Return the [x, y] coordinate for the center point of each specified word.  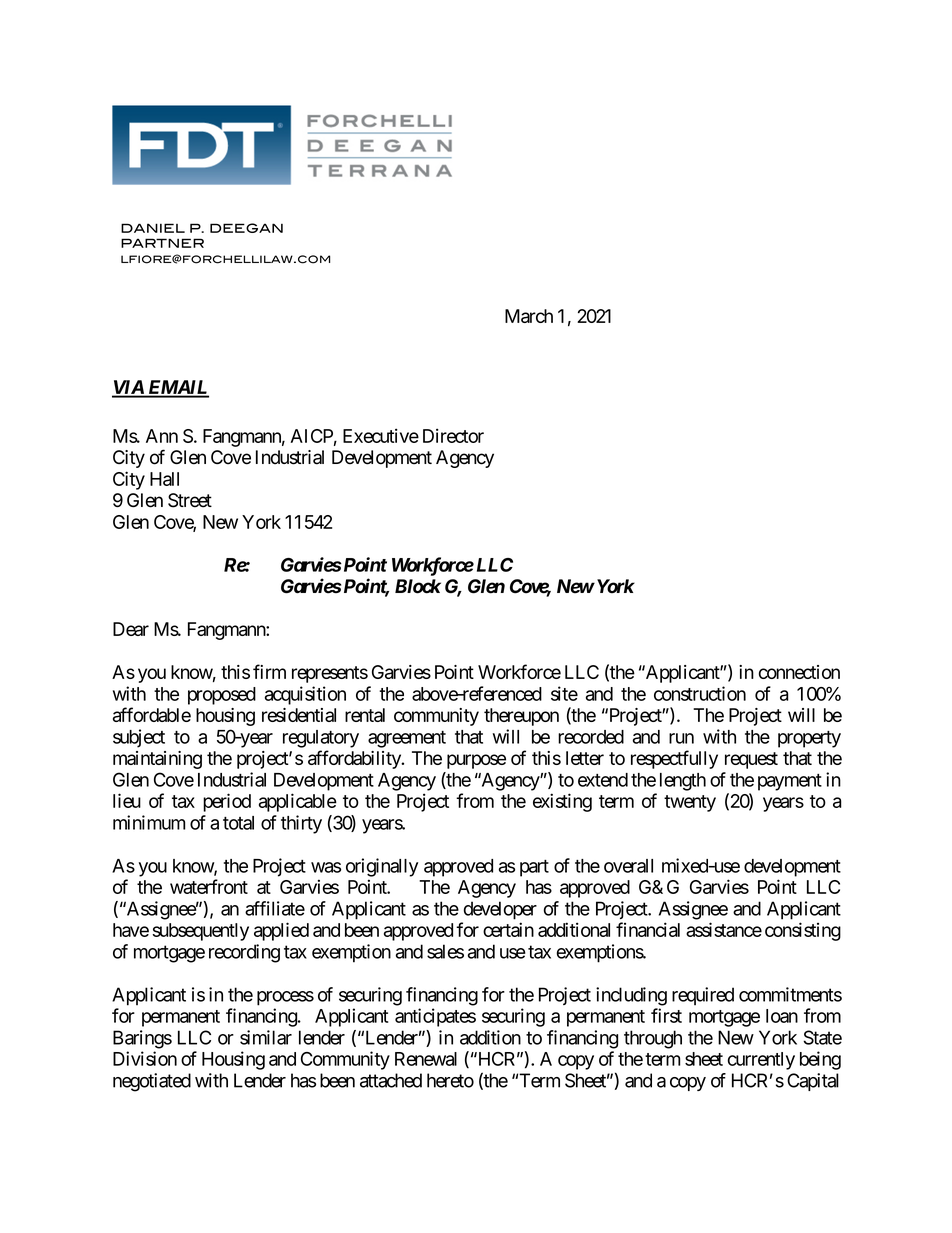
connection [799, 672]
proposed [222, 696]
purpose [476, 761]
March [529, 316]
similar [266, 1037]
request [751, 760]
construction [700, 693]
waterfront [209, 886]
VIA [128, 388]
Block [418, 586]
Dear [131, 629]
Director [453, 435]
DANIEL [153, 228]
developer [500, 910]
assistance [724, 929]
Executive [381, 435]
